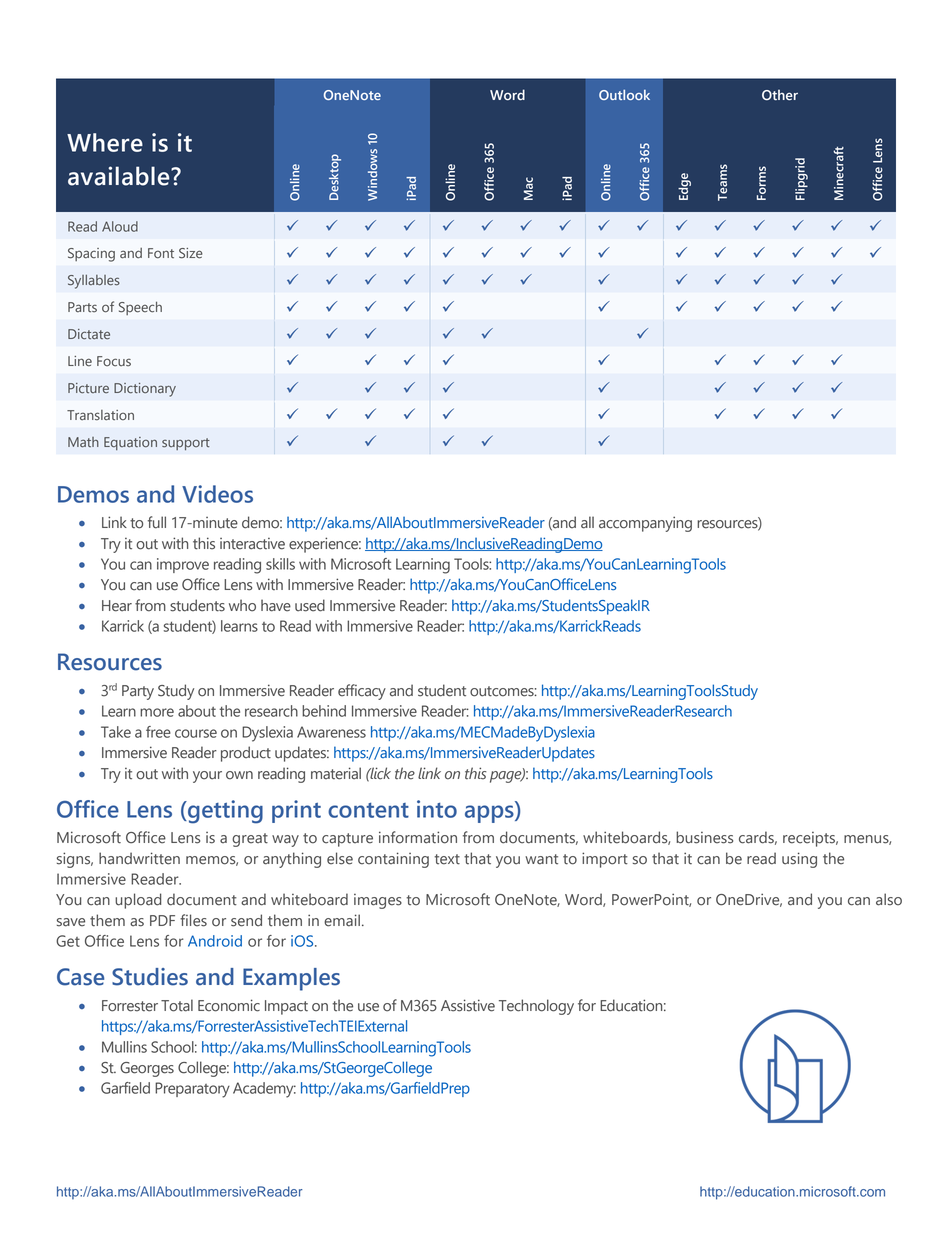 The image size is (952, 1233). What do you see at coordinates (799, 860) in the screenshot?
I see `using` at bounding box center [799, 860].
